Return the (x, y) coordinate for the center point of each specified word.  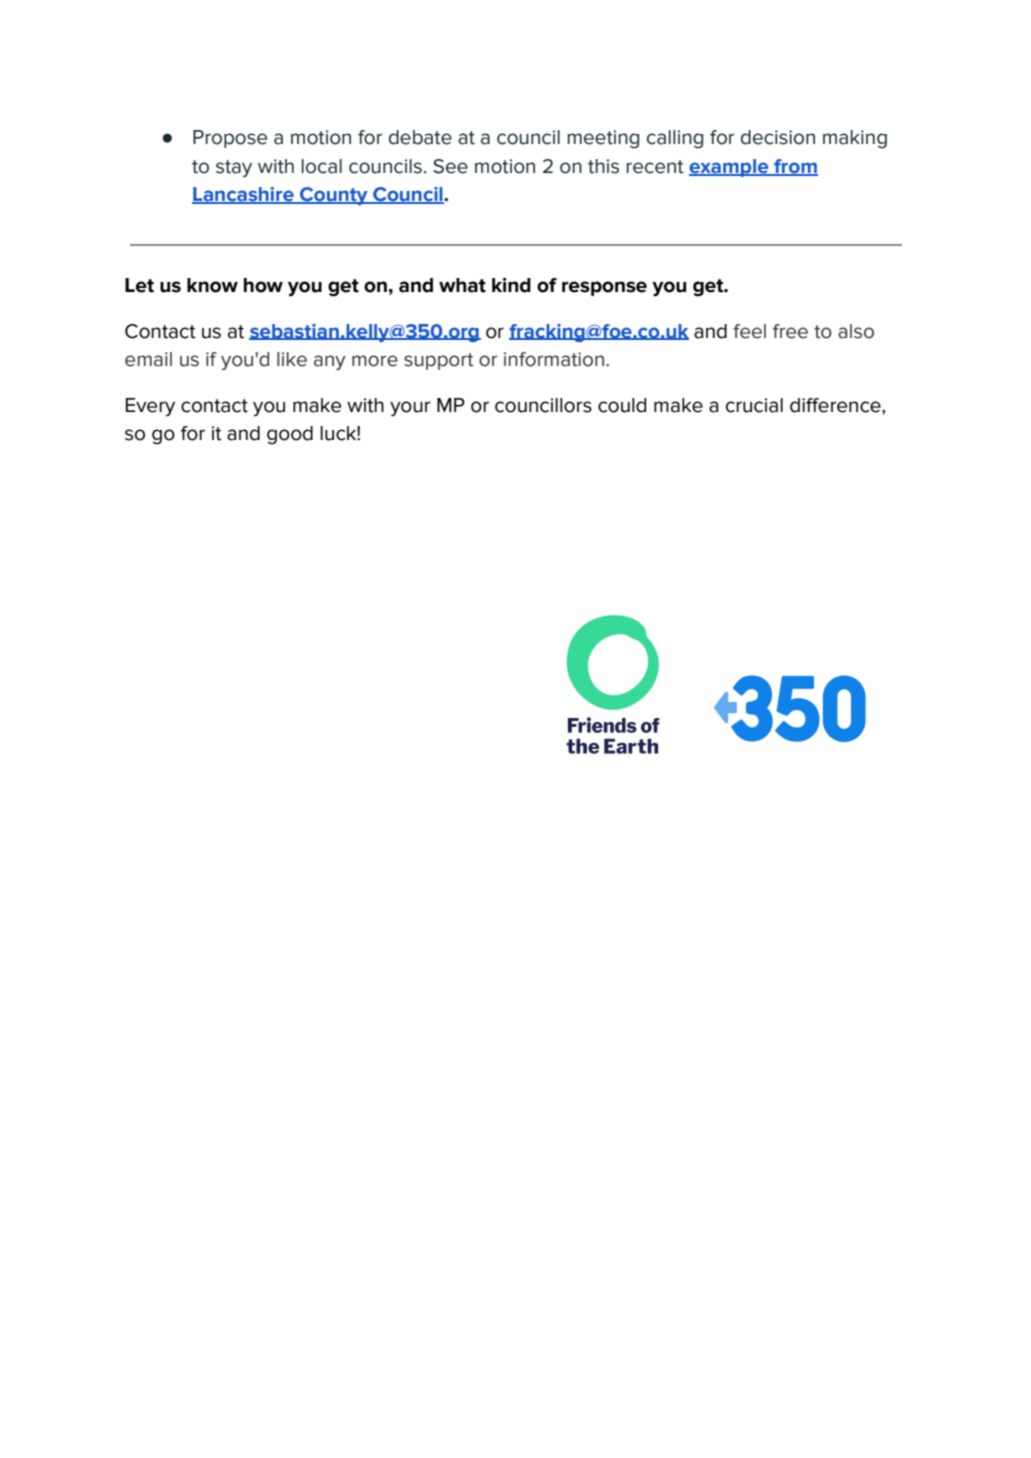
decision (778, 137)
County (334, 196)
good (290, 435)
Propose (230, 139)
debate (420, 137)
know (212, 285)
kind (511, 285)
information (554, 359)
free (790, 331)
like (292, 359)
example (730, 168)
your (410, 409)
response (604, 288)
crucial (754, 405)
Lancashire (244, 195)
